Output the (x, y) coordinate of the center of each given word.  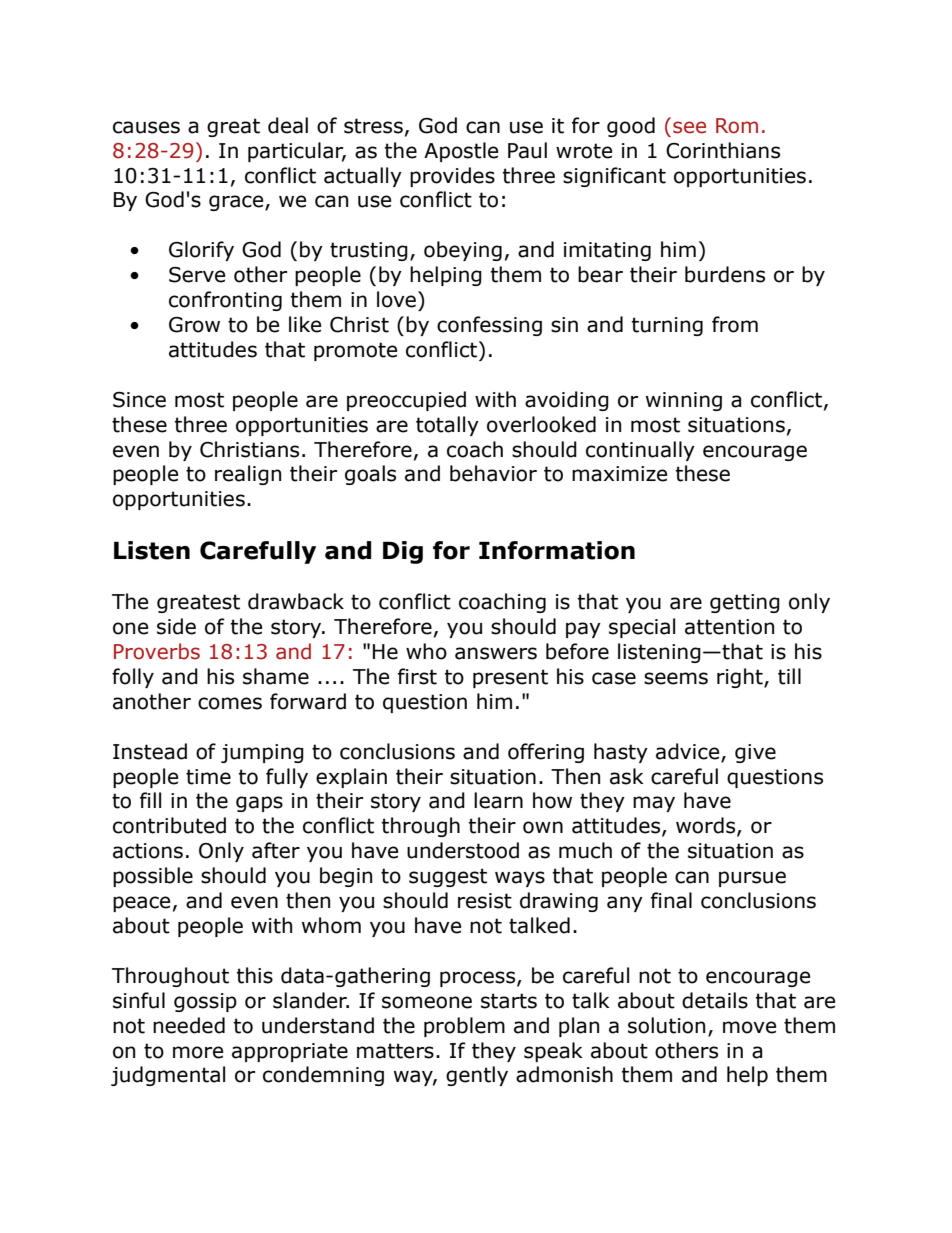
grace (237, 203)
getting (745, 603)
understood (463, 850)
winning (684, 401)
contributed (169, 825)
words (707, 826)
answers (496, 653)
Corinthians (723, 150)
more (198, 1052)
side (176, 626)
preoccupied (406, 401)
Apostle (461, 152)
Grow (194, 325)
